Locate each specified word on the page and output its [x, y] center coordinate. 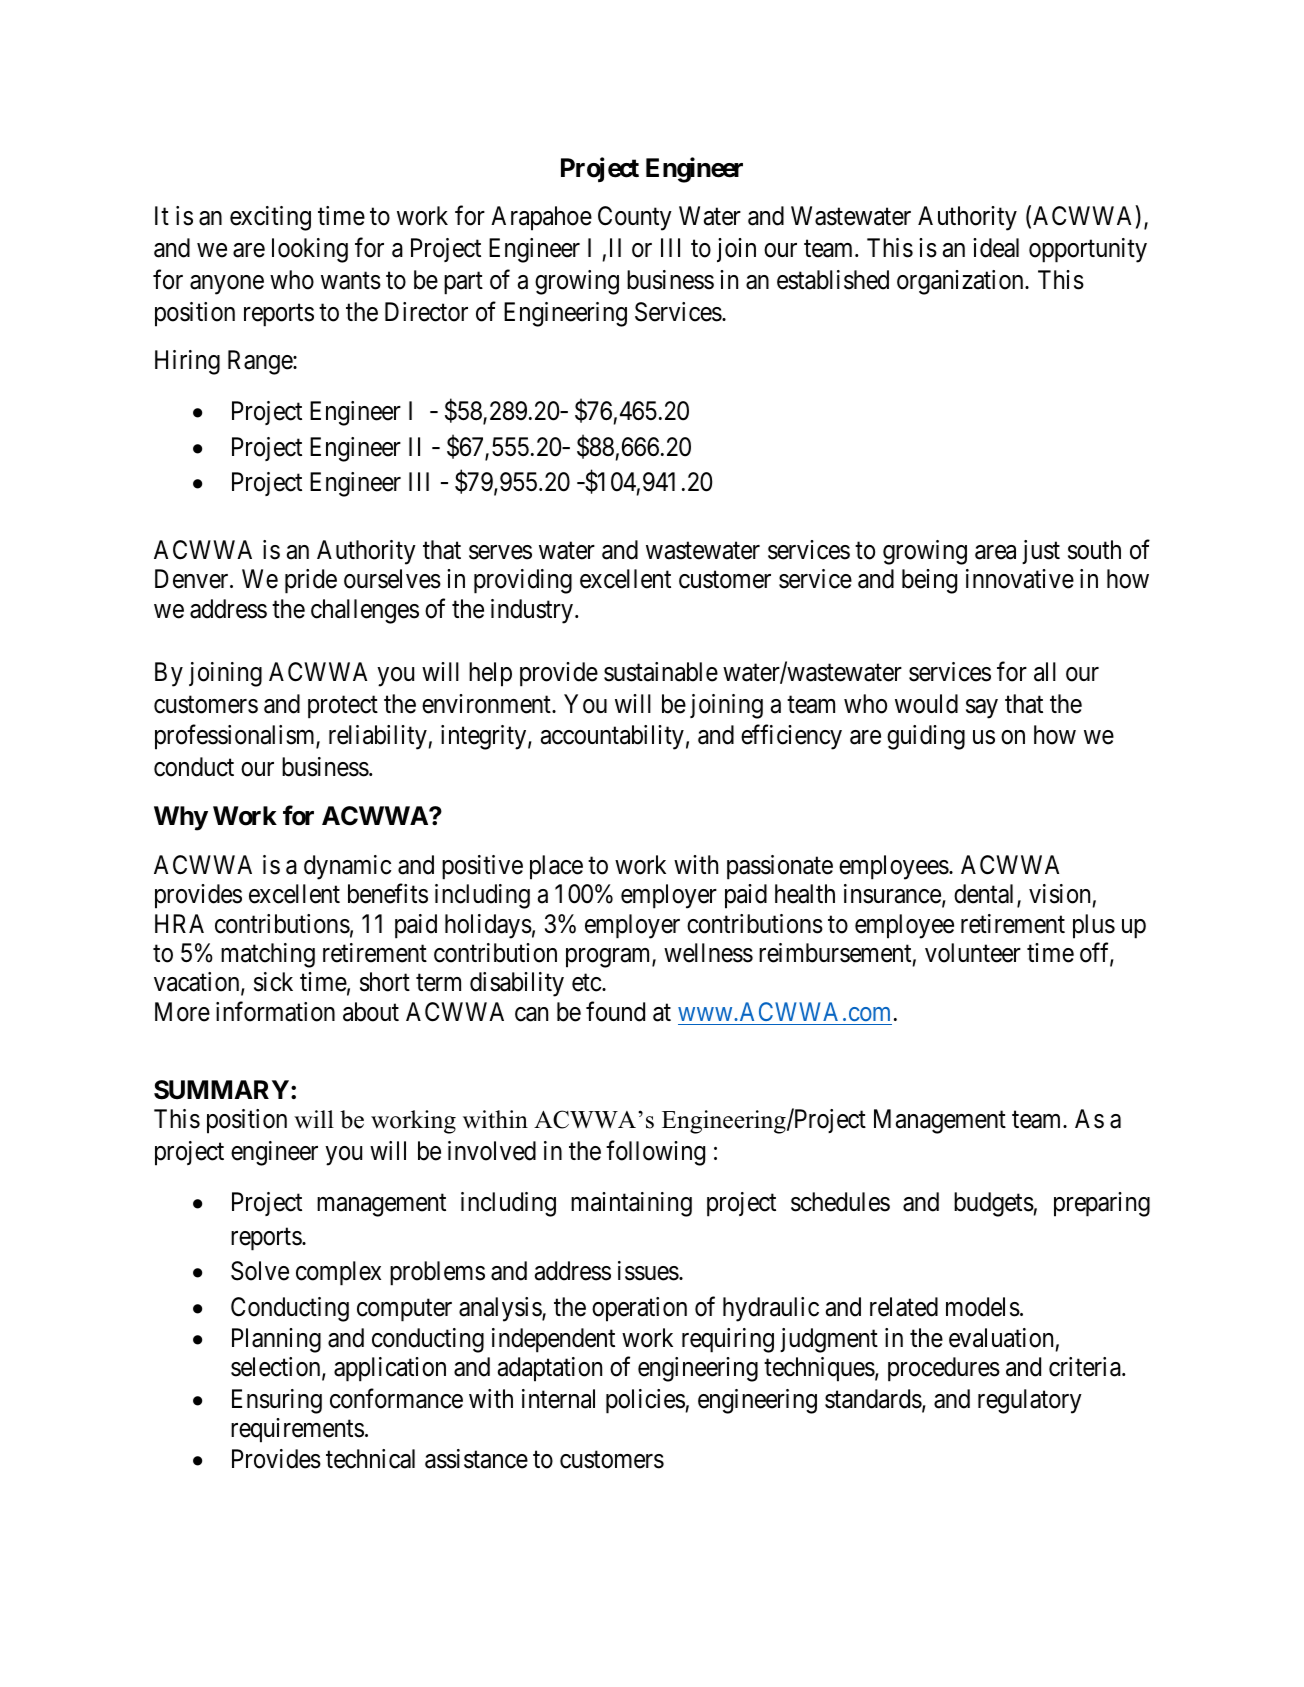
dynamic [347, 867]
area [995, 552]
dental [986, 895]
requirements [297, 1430]
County [635, 218]
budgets [994, 1204]
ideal [996, 248]
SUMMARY [221, 1090]
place [556, 867]
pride [311, 581]
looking [310, 250]
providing [523, 581]
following [655, 1153]
